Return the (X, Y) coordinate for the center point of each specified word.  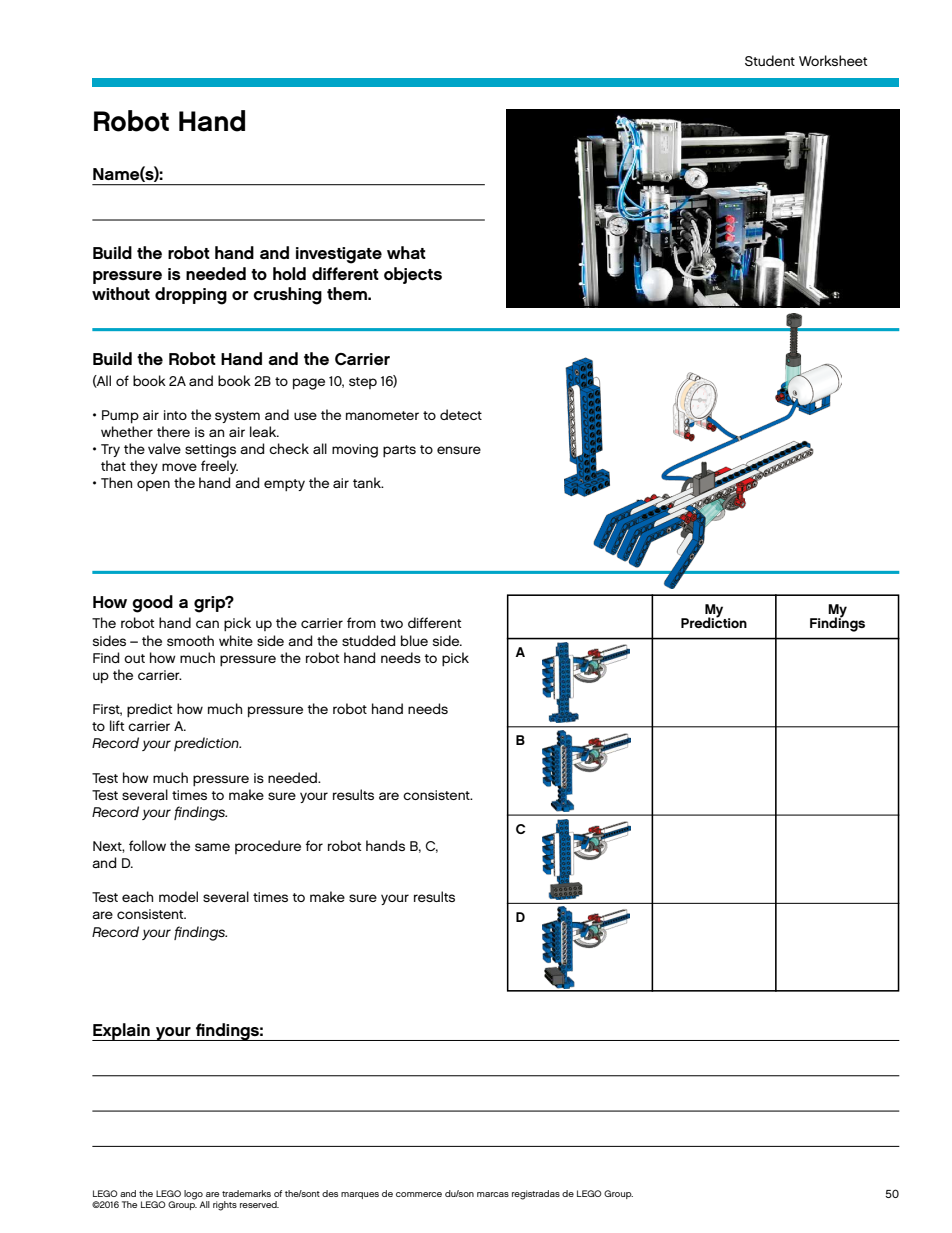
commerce (419, 1194)
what (406, 252)
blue (414, 640)
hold (289, 273)
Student (770, 60)
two (391, 623)
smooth (190, 640)
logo (193, 1196)
